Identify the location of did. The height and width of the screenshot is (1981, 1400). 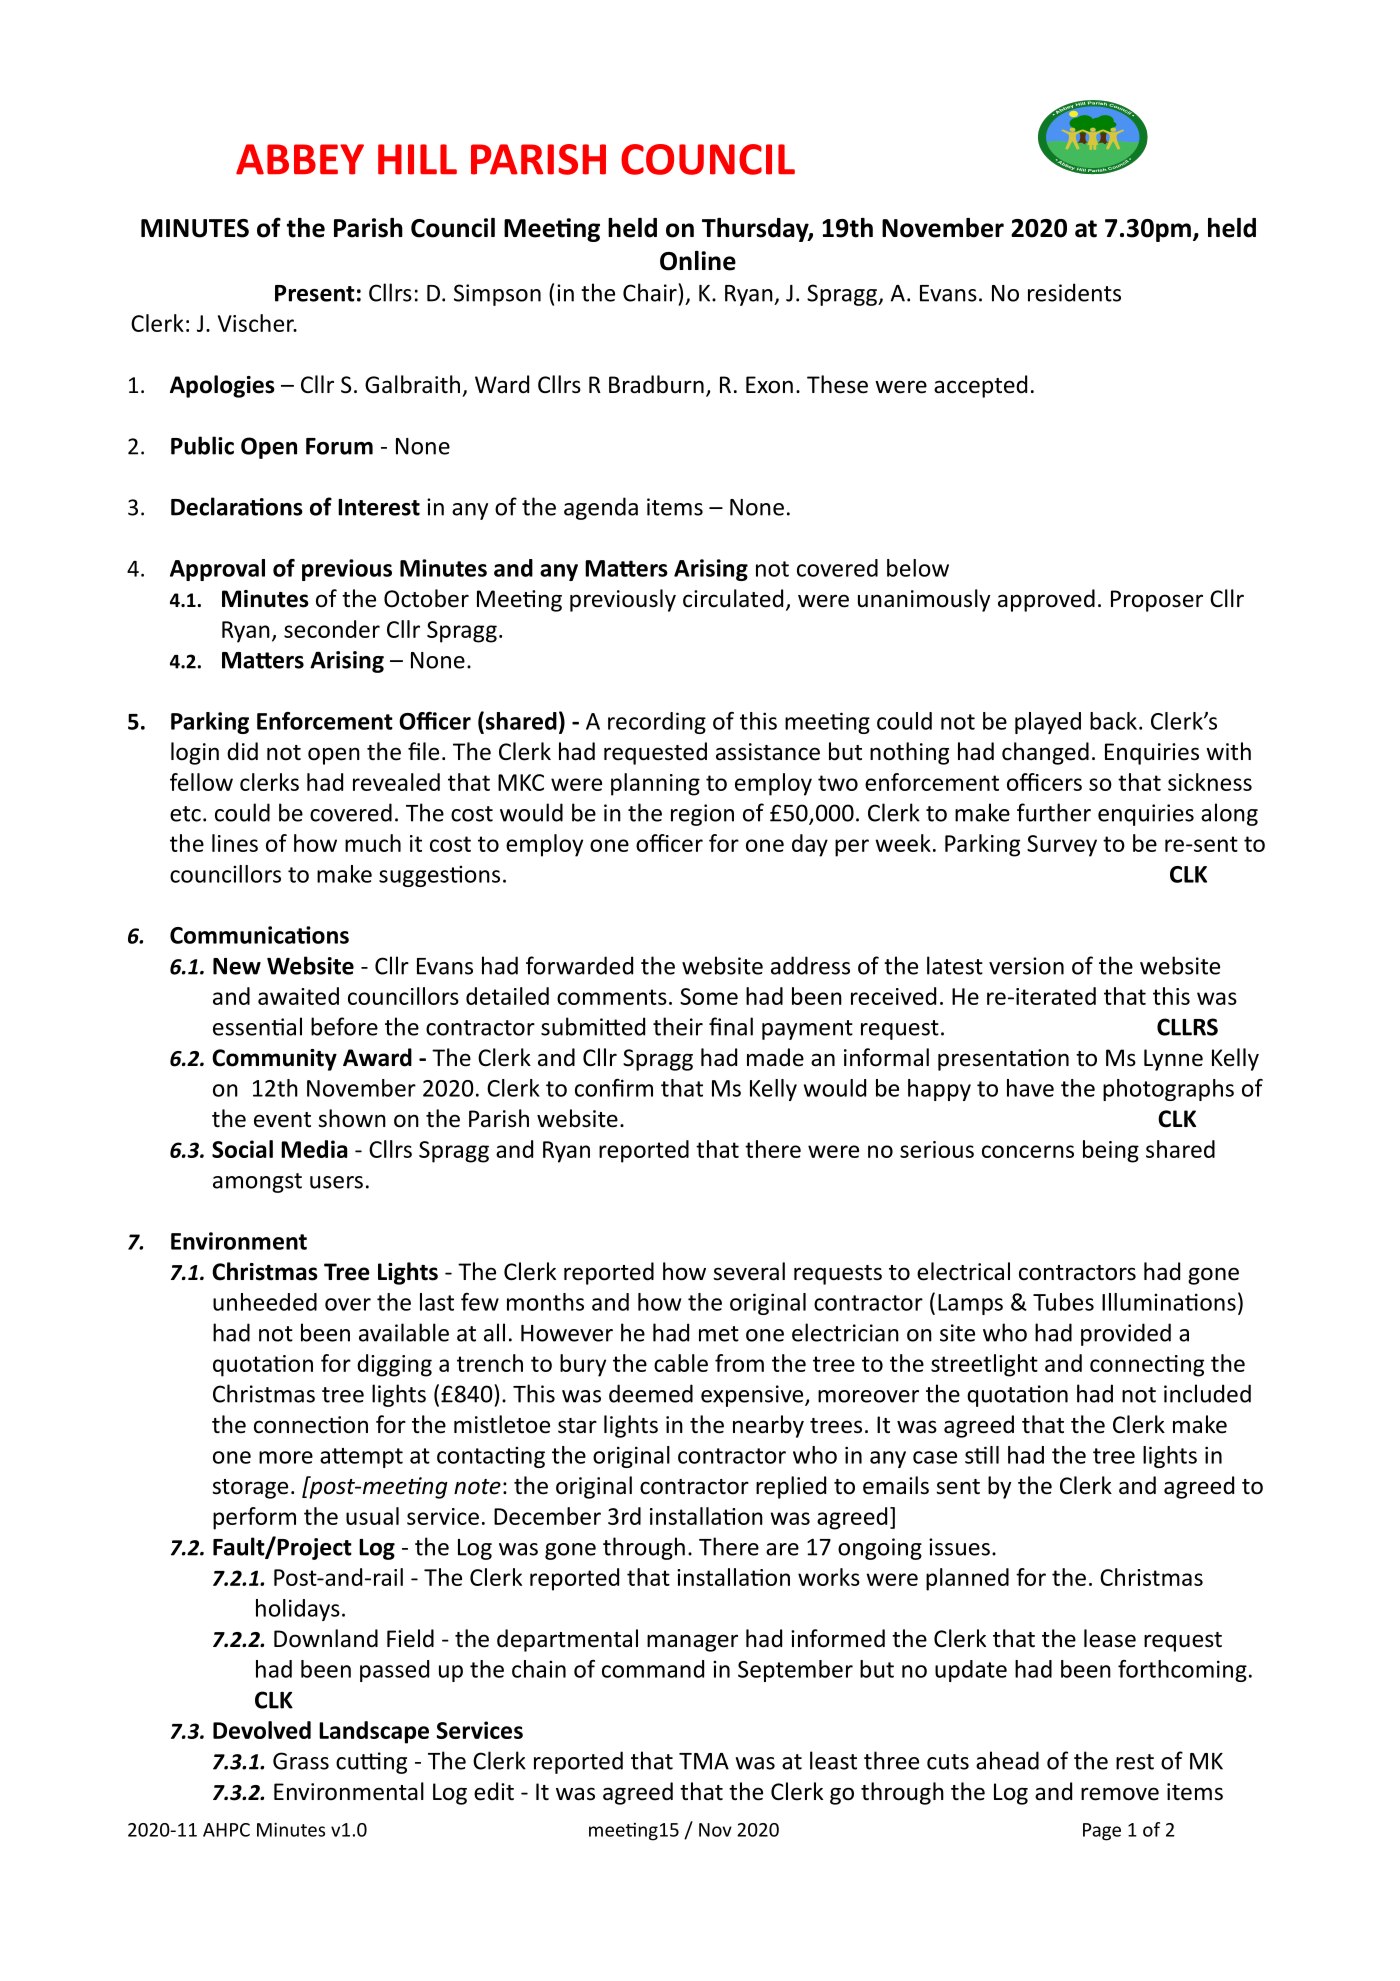
(242, 751).
